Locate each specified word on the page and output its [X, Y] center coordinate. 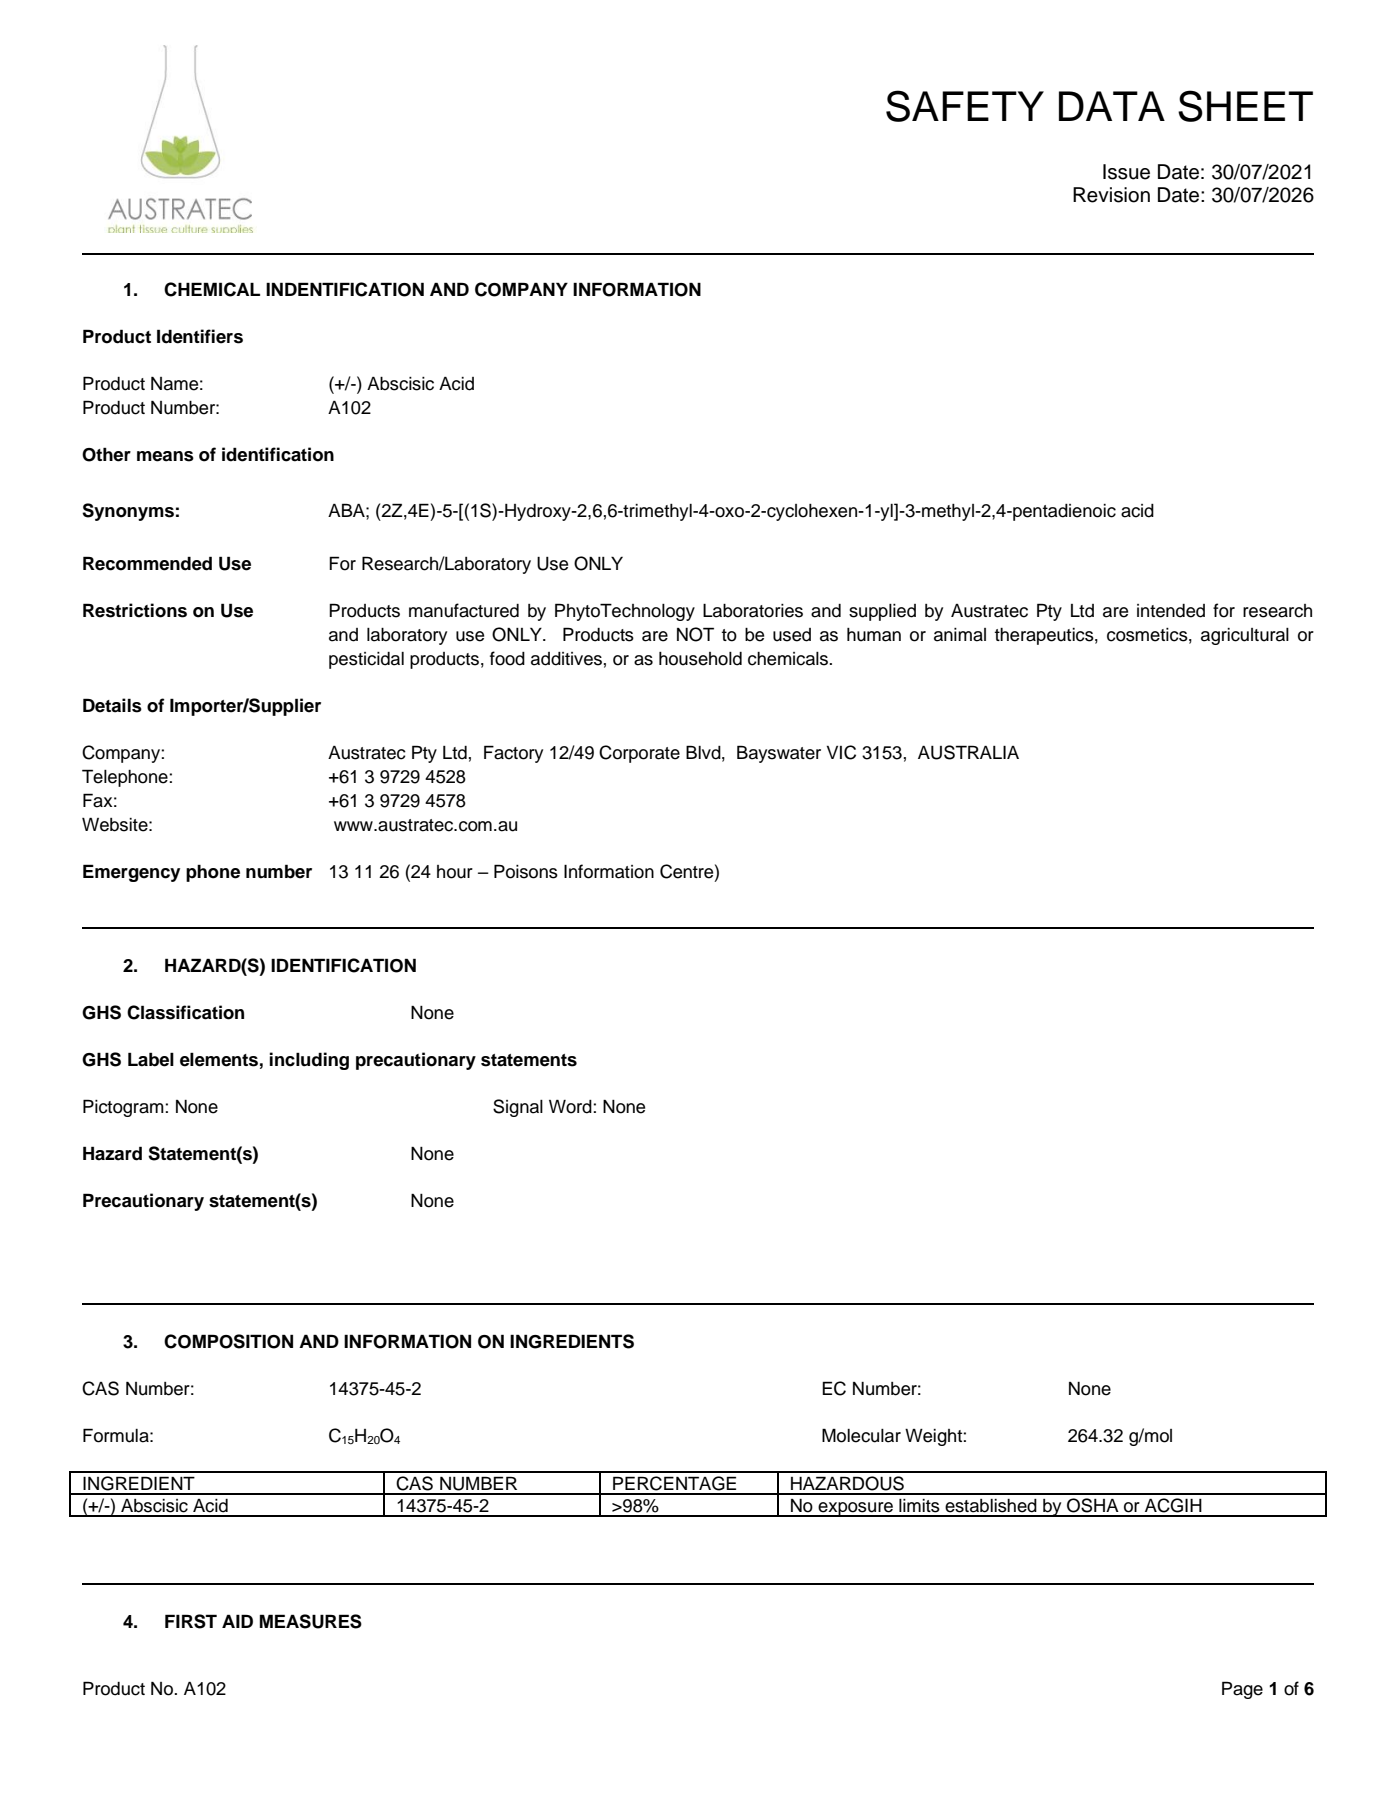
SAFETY [965, 106]
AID [237, 1621]
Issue [1126, 172]
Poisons [526, 871]
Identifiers [200, 336]
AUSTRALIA [968, 752]
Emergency [131, 873]
